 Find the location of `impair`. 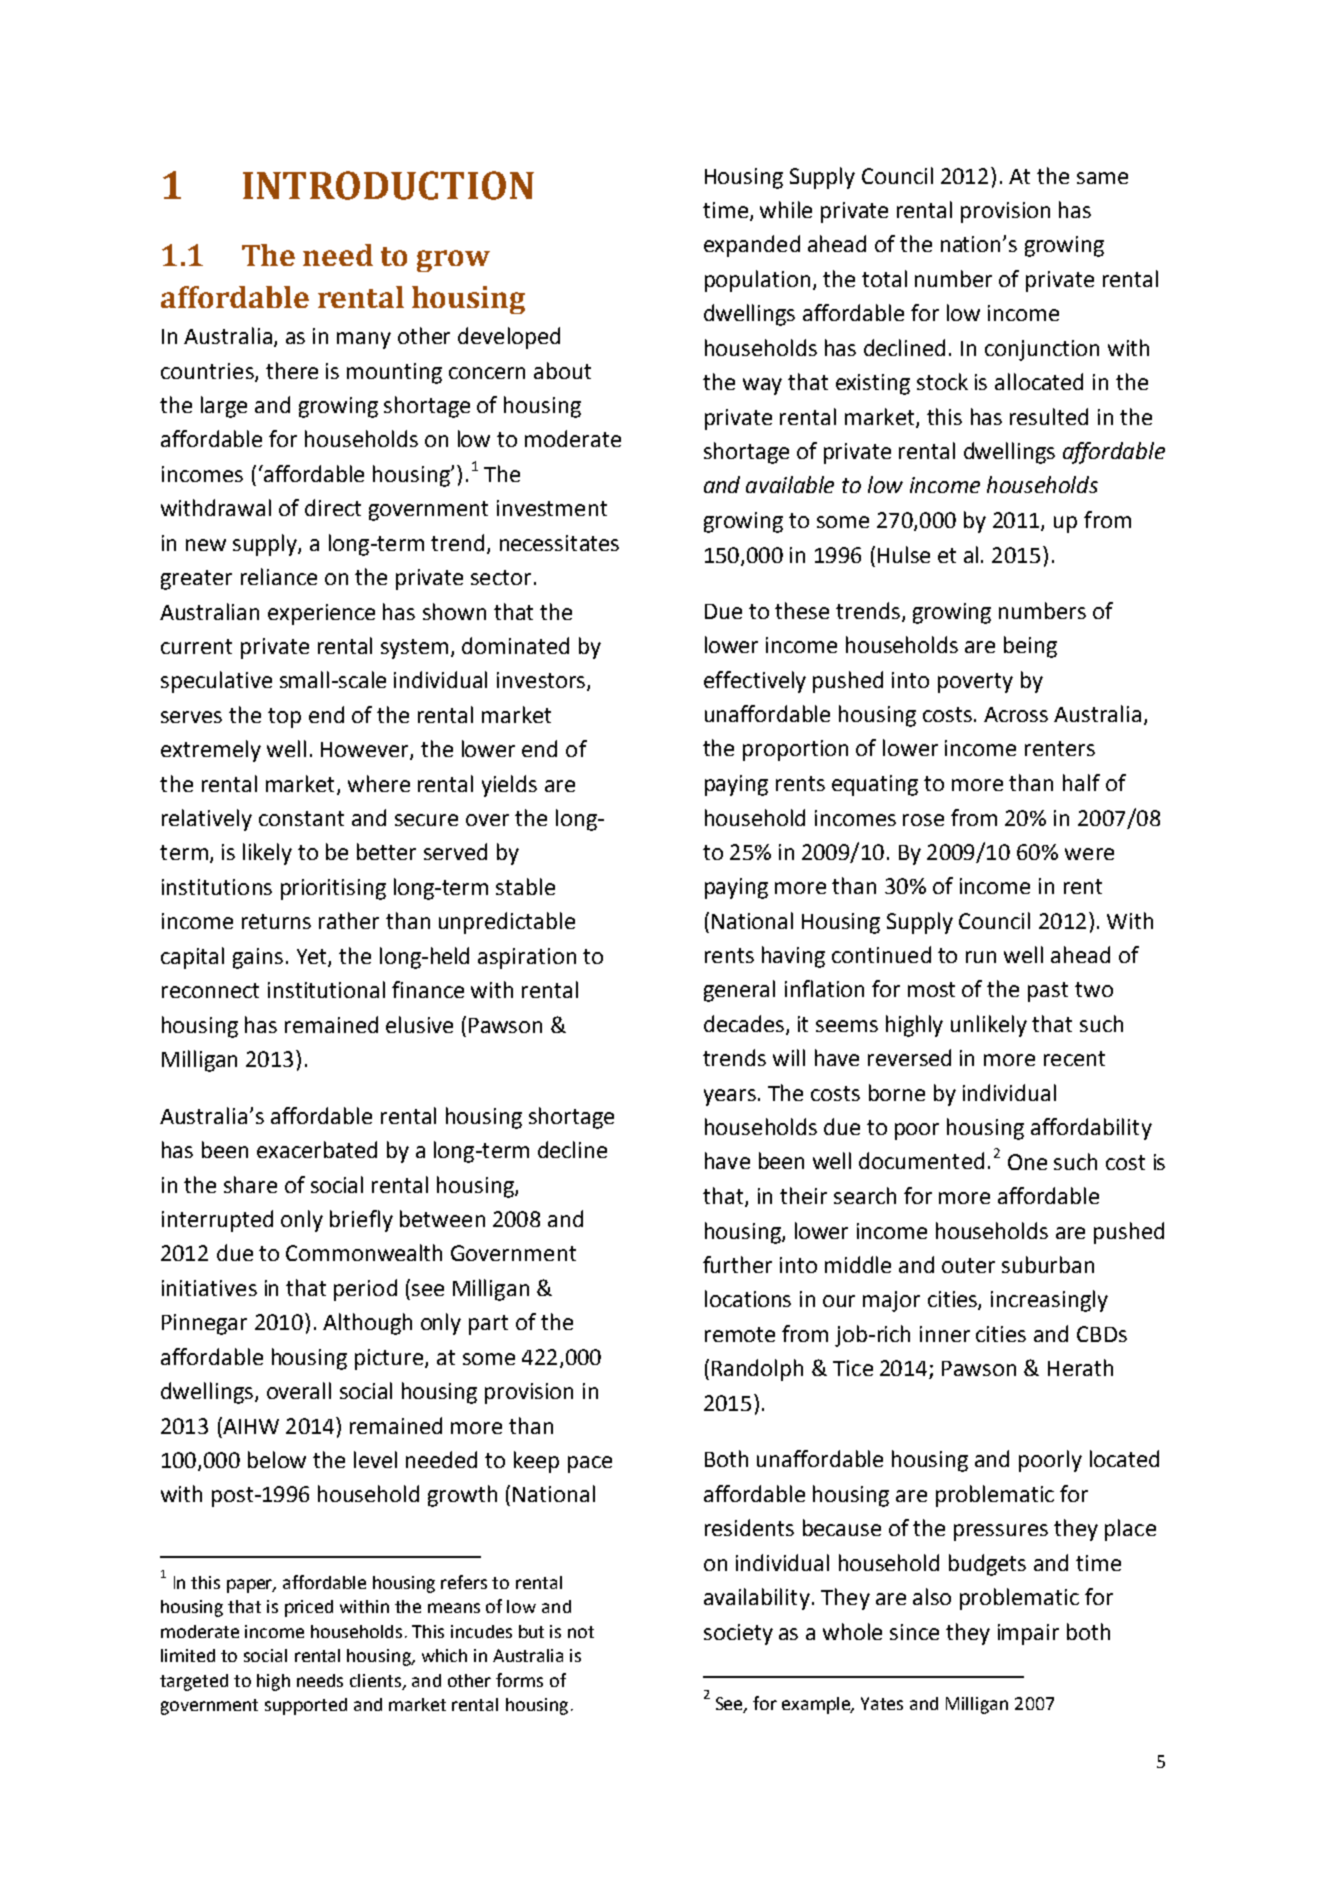

impair is located at coordinates (1028, 1634).
